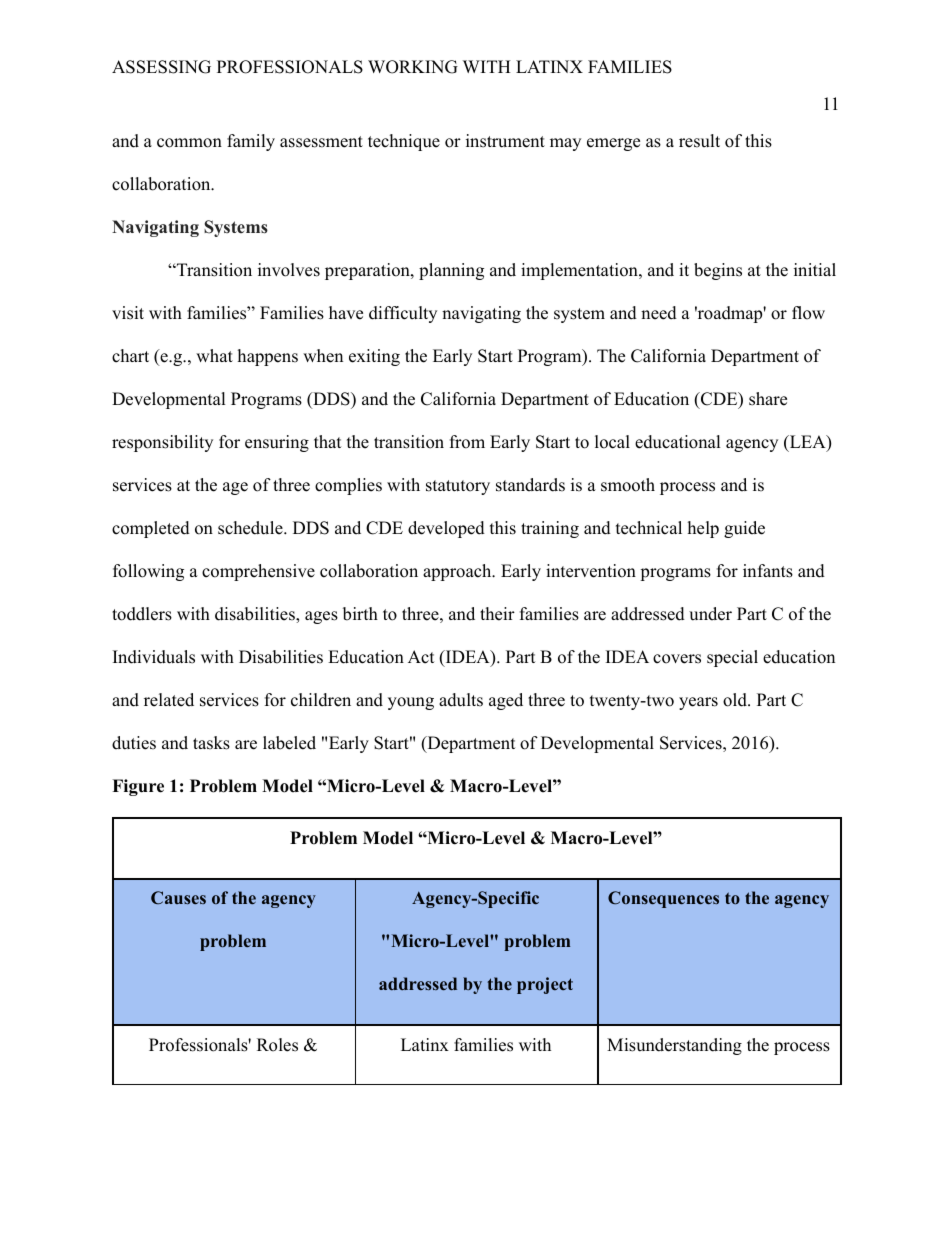 The height and width of the document is (1233, 952). Describe the element at coordinates (277, 1045) in the document. I see `Roles` at that location.
